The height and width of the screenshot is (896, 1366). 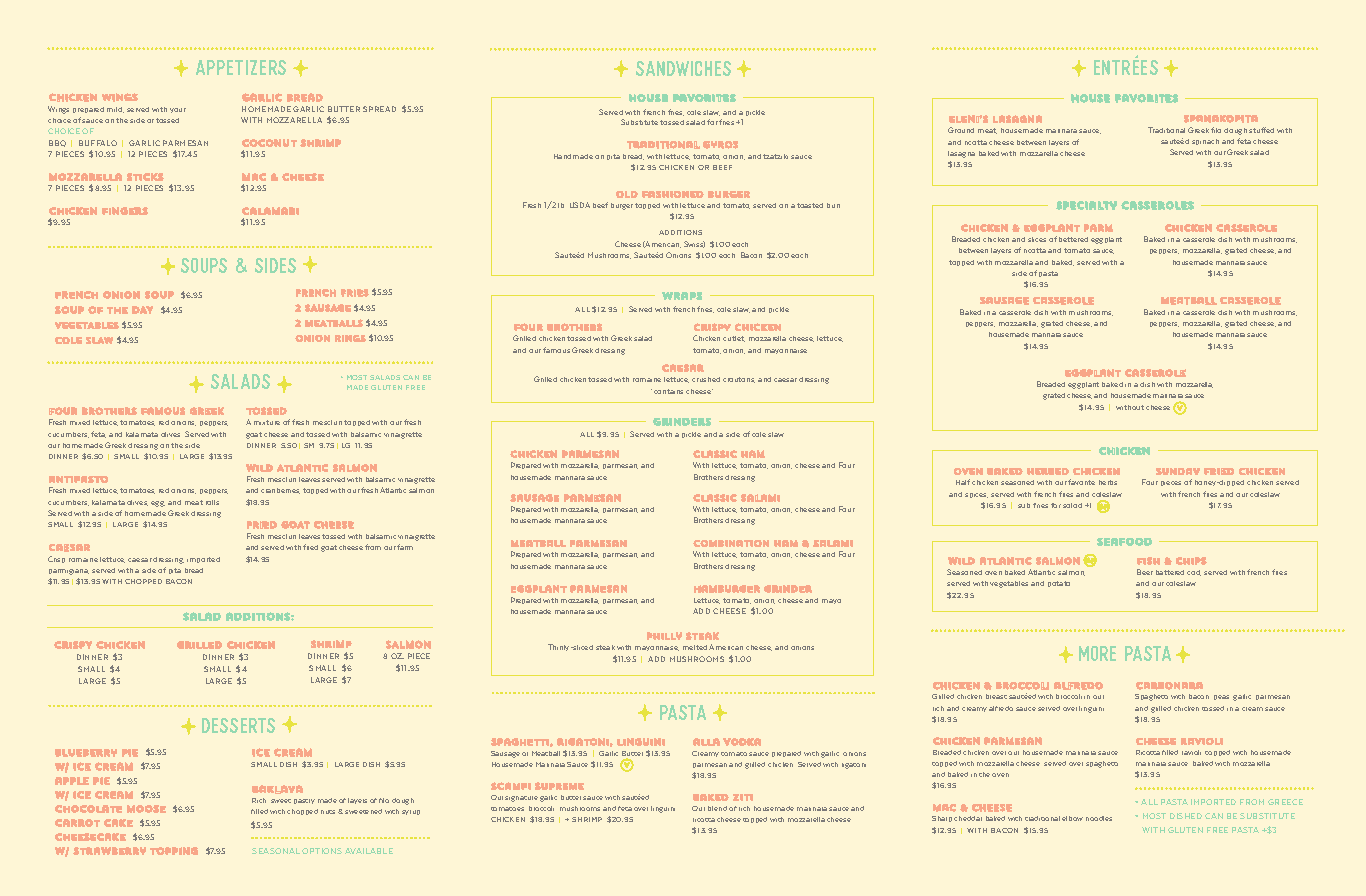 What do you see at coordinates (668, 391) in the screenshot?
I see `contains` at bounding box center [668, 391].
